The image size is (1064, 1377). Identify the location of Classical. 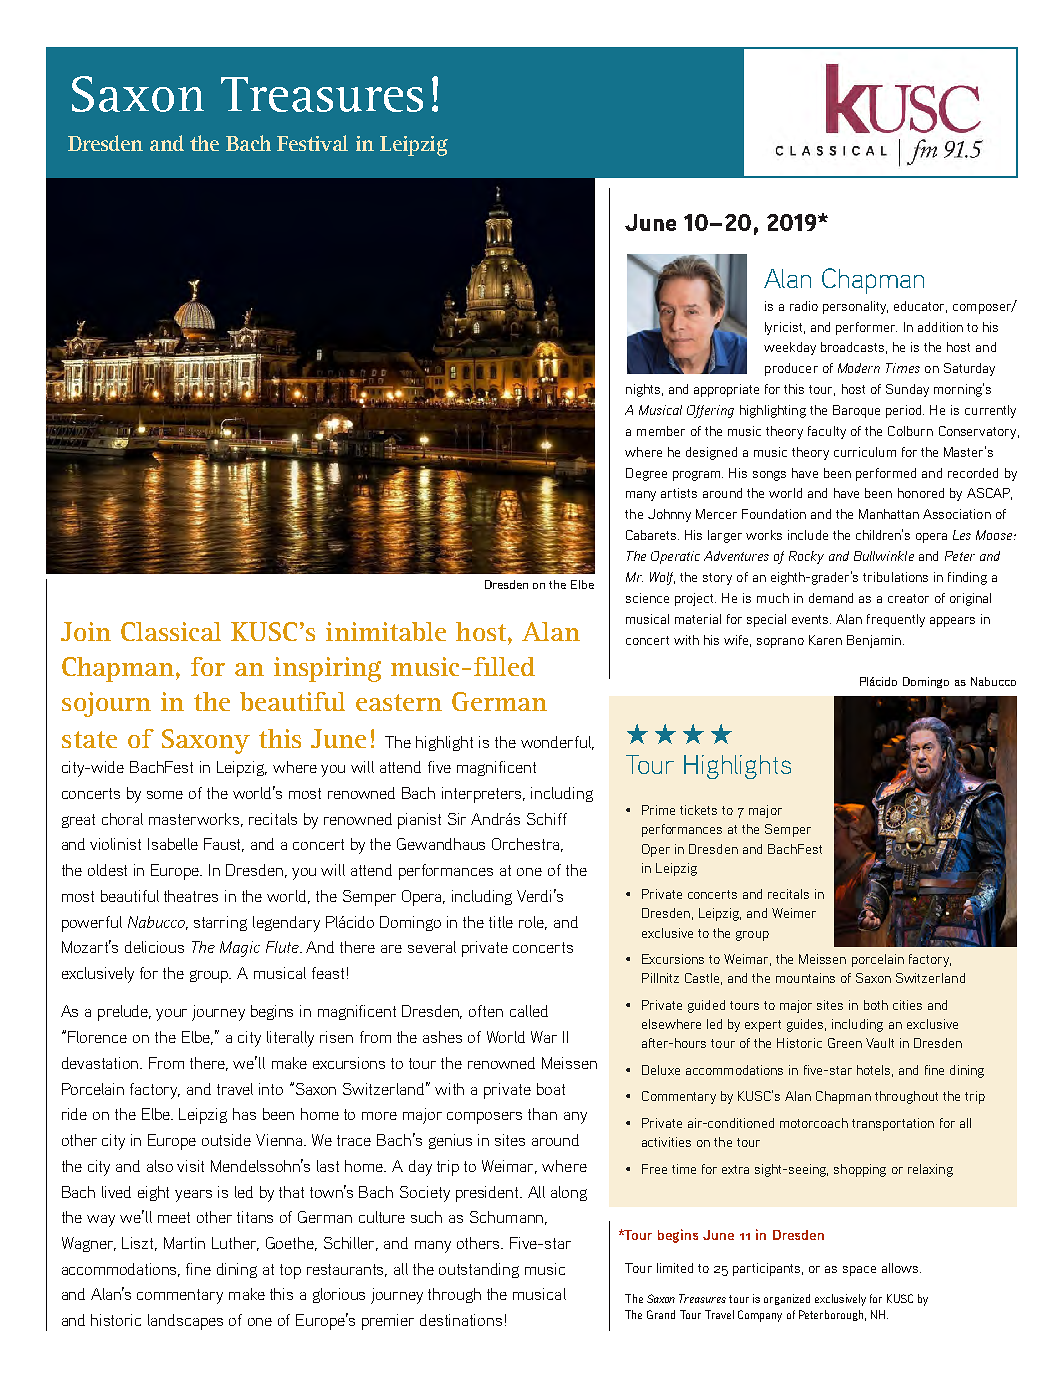
(171, 631).
